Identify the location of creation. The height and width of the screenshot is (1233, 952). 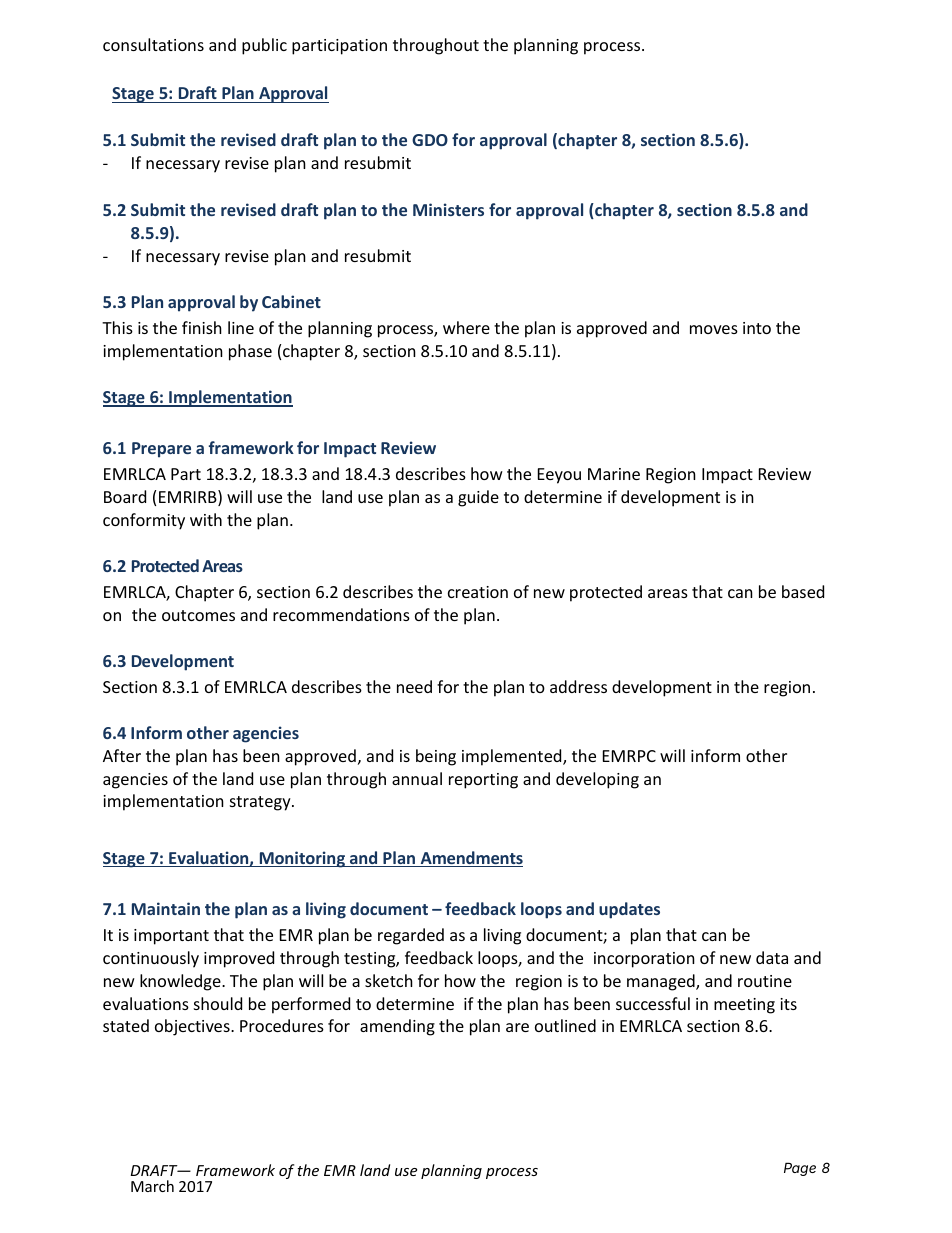
(478, 592).
